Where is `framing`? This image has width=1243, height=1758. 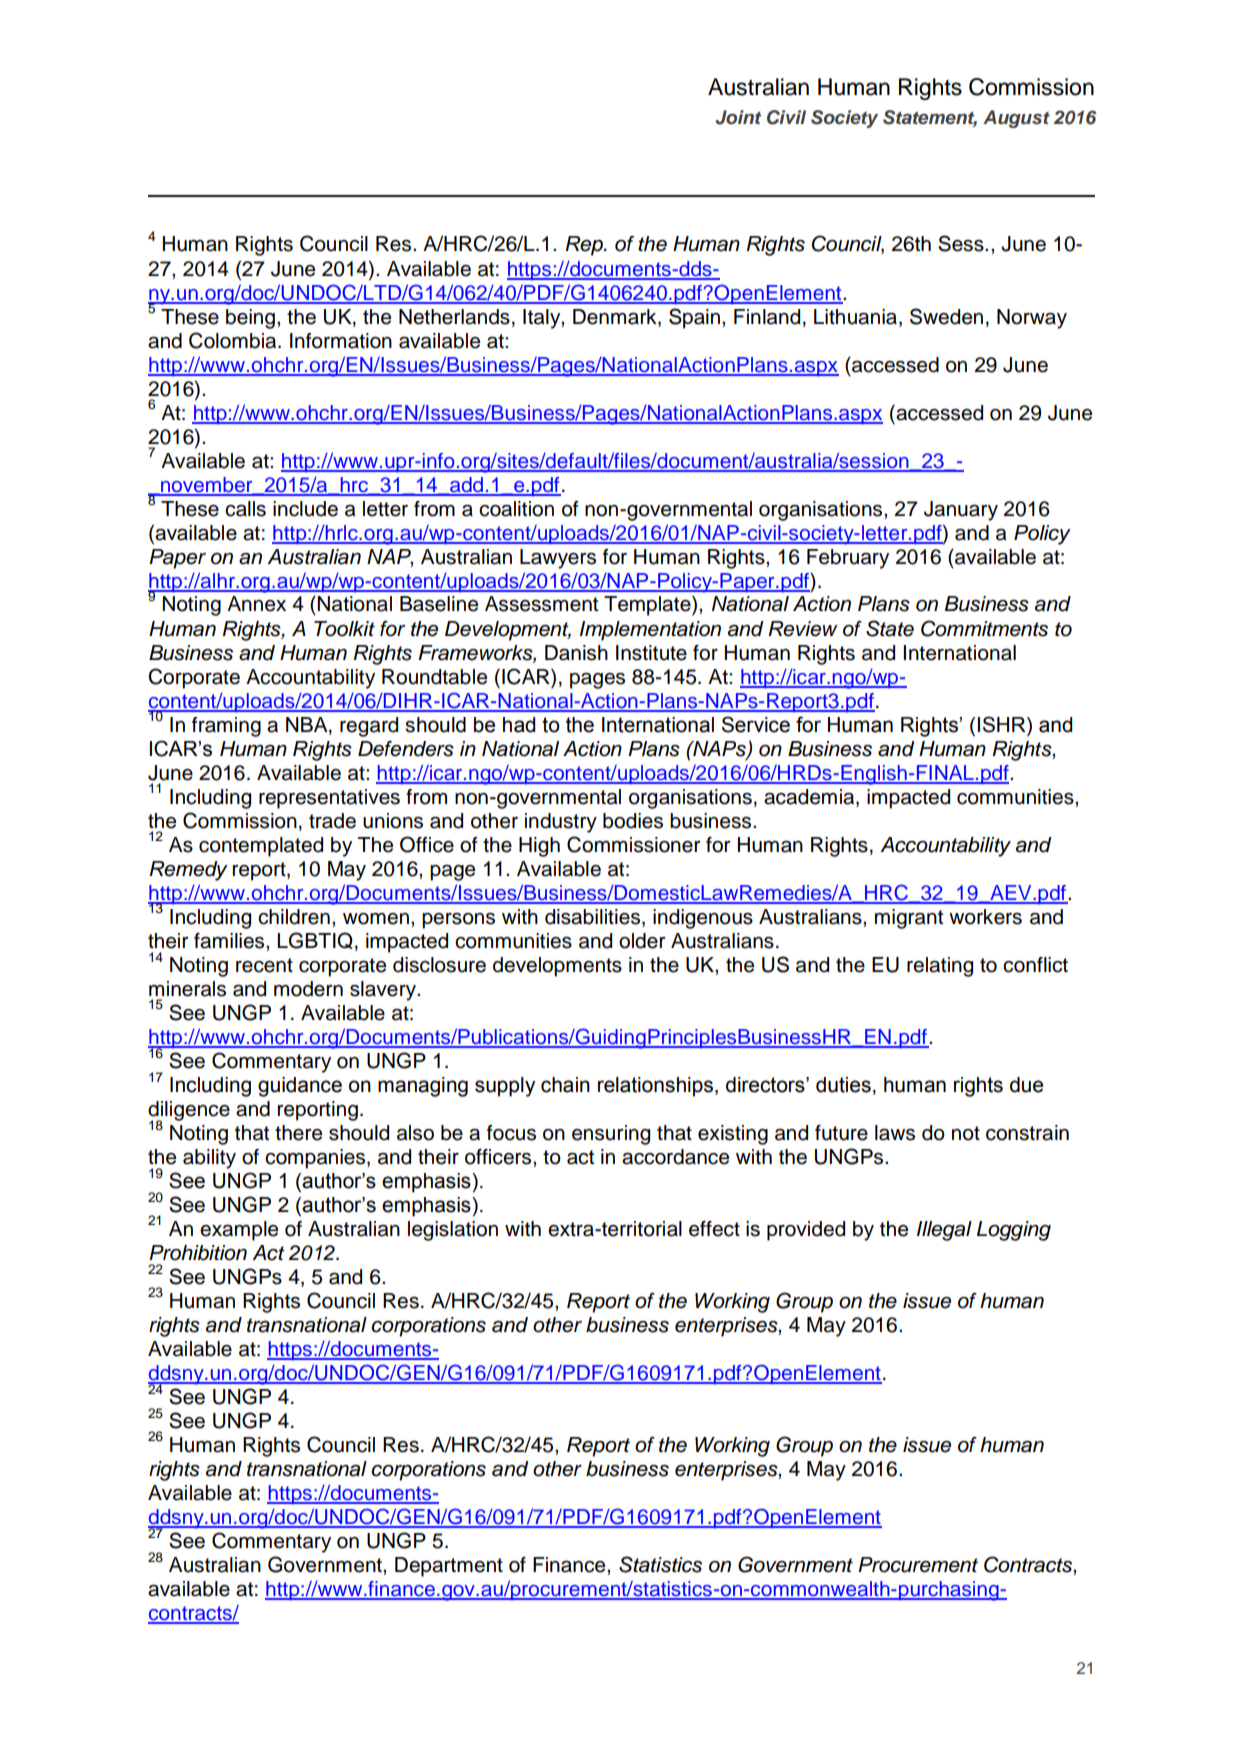
framing is located at coordinates (226, 727).
